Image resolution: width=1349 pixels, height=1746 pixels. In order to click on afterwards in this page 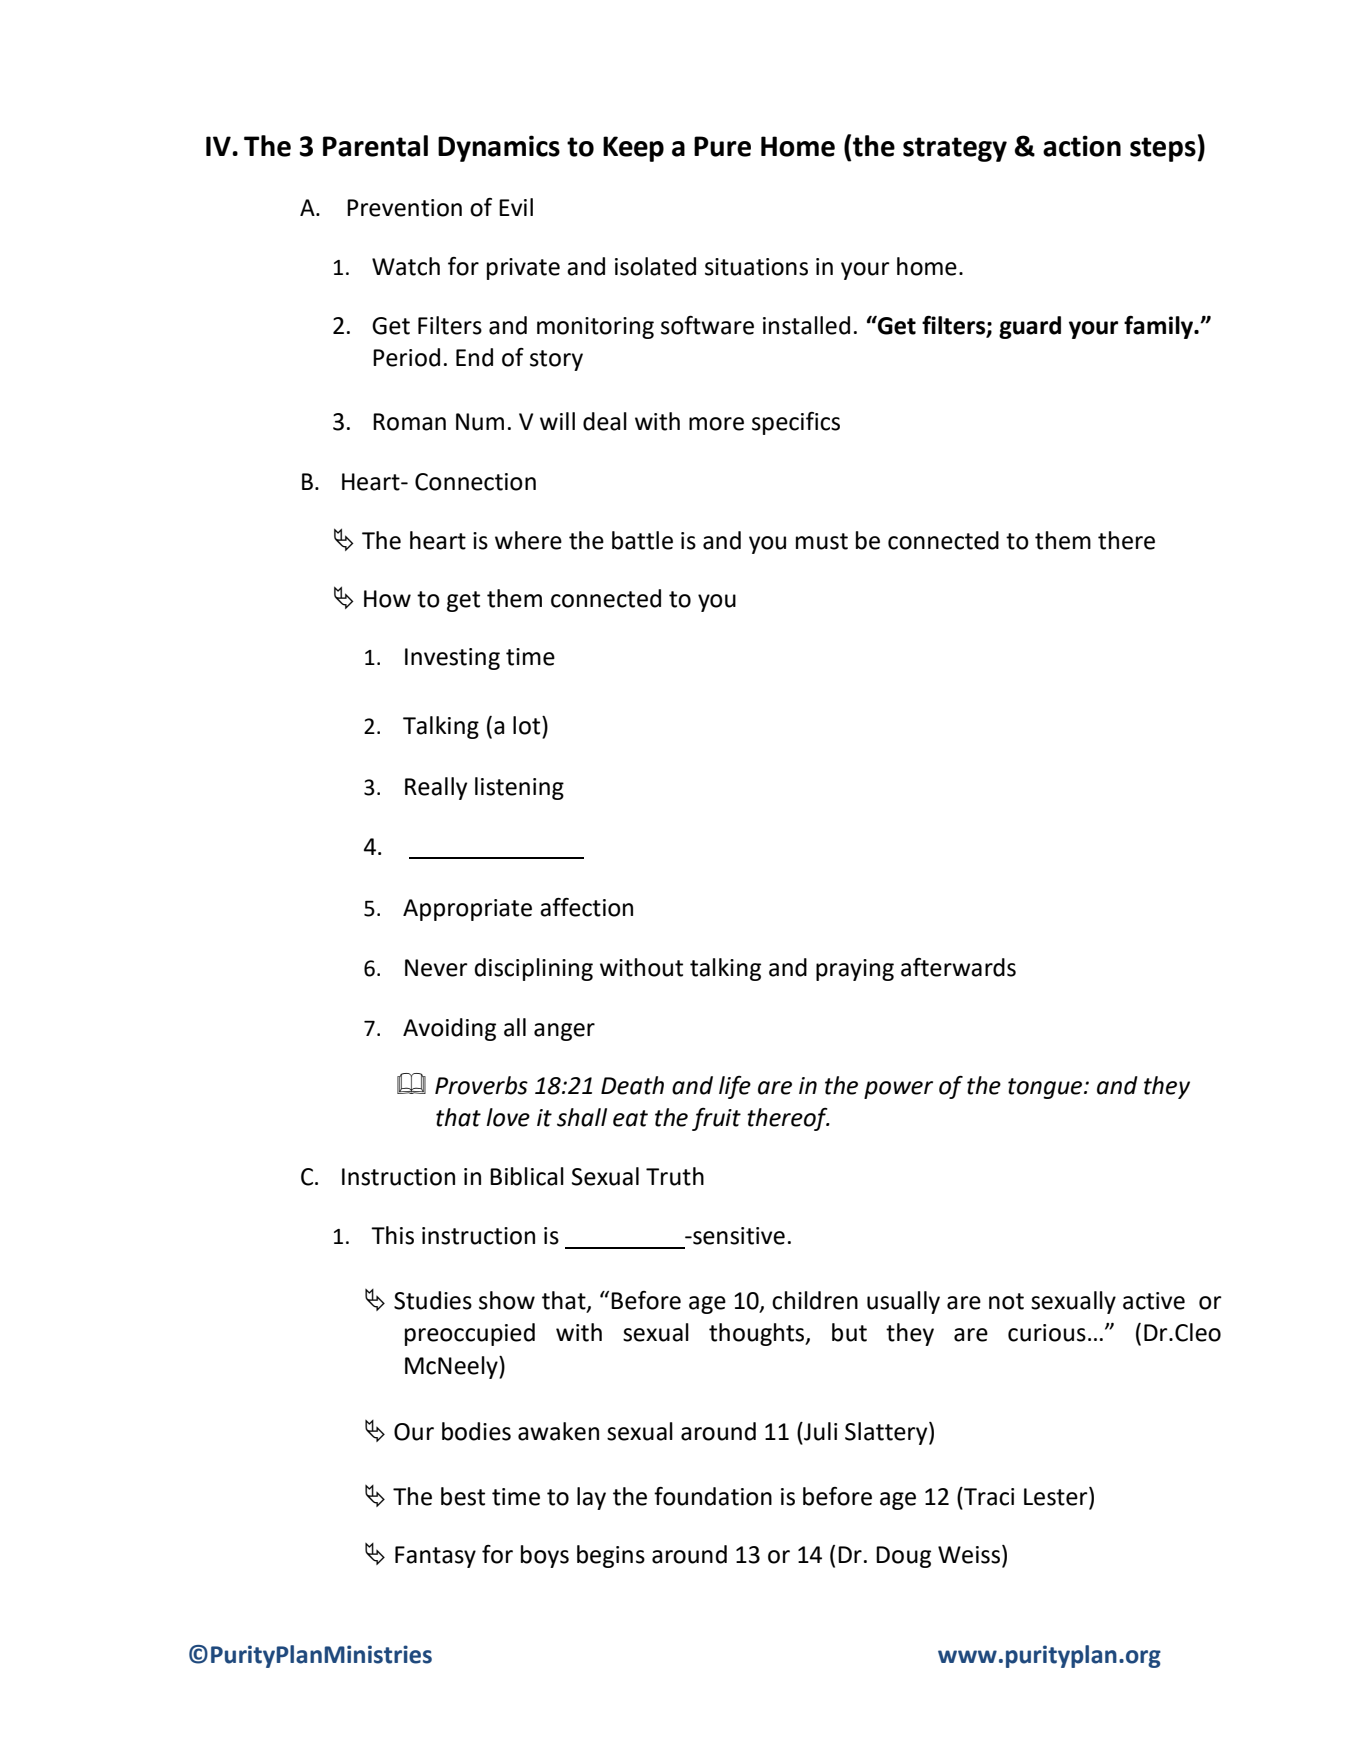, I will do `click(958, 967)`.
